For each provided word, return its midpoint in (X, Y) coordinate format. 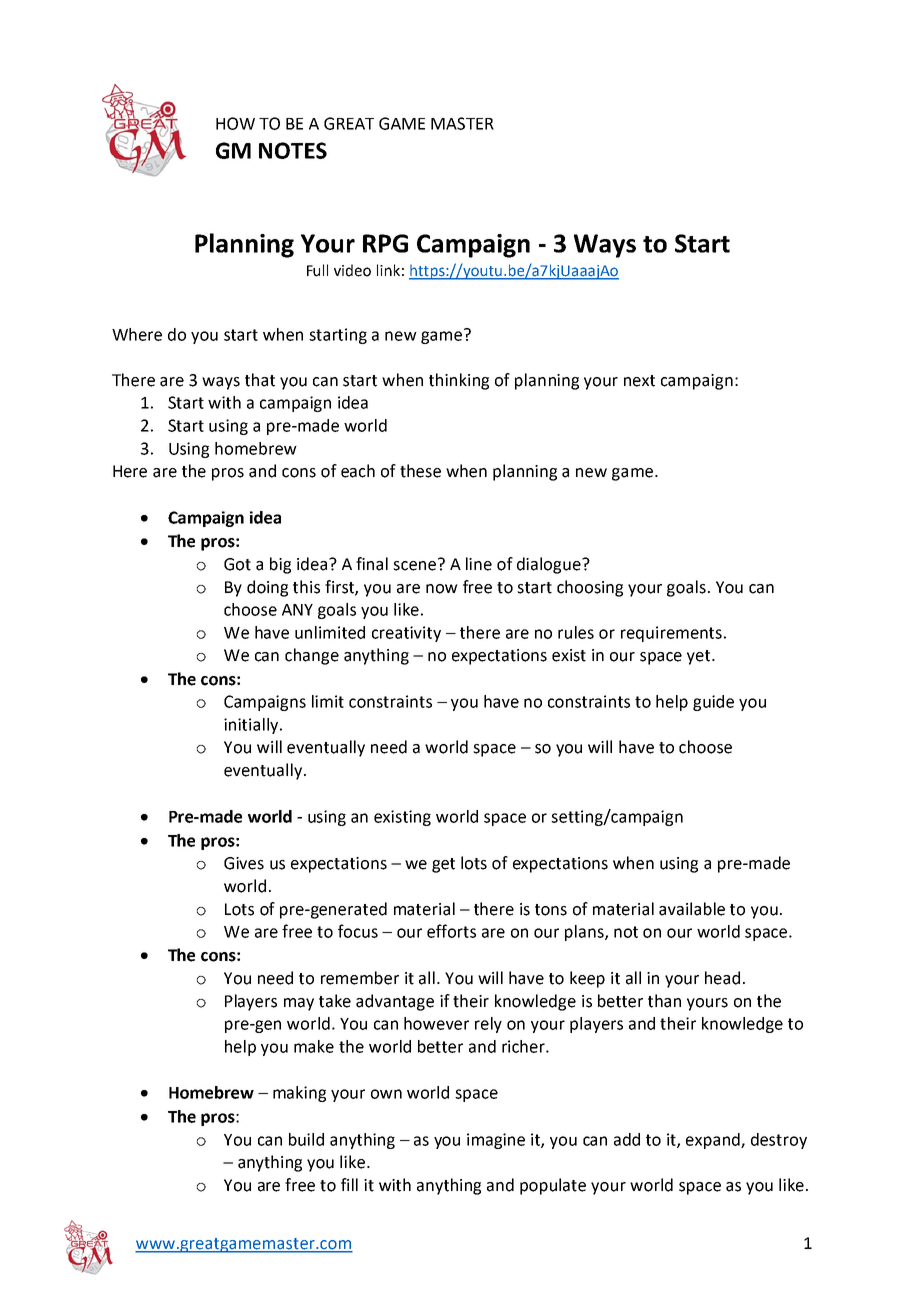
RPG (385, 243)
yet (700, 657)
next (639, 381)
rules (576, 632)
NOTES (293, 150)
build (306, 1139)
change (312, 656)
